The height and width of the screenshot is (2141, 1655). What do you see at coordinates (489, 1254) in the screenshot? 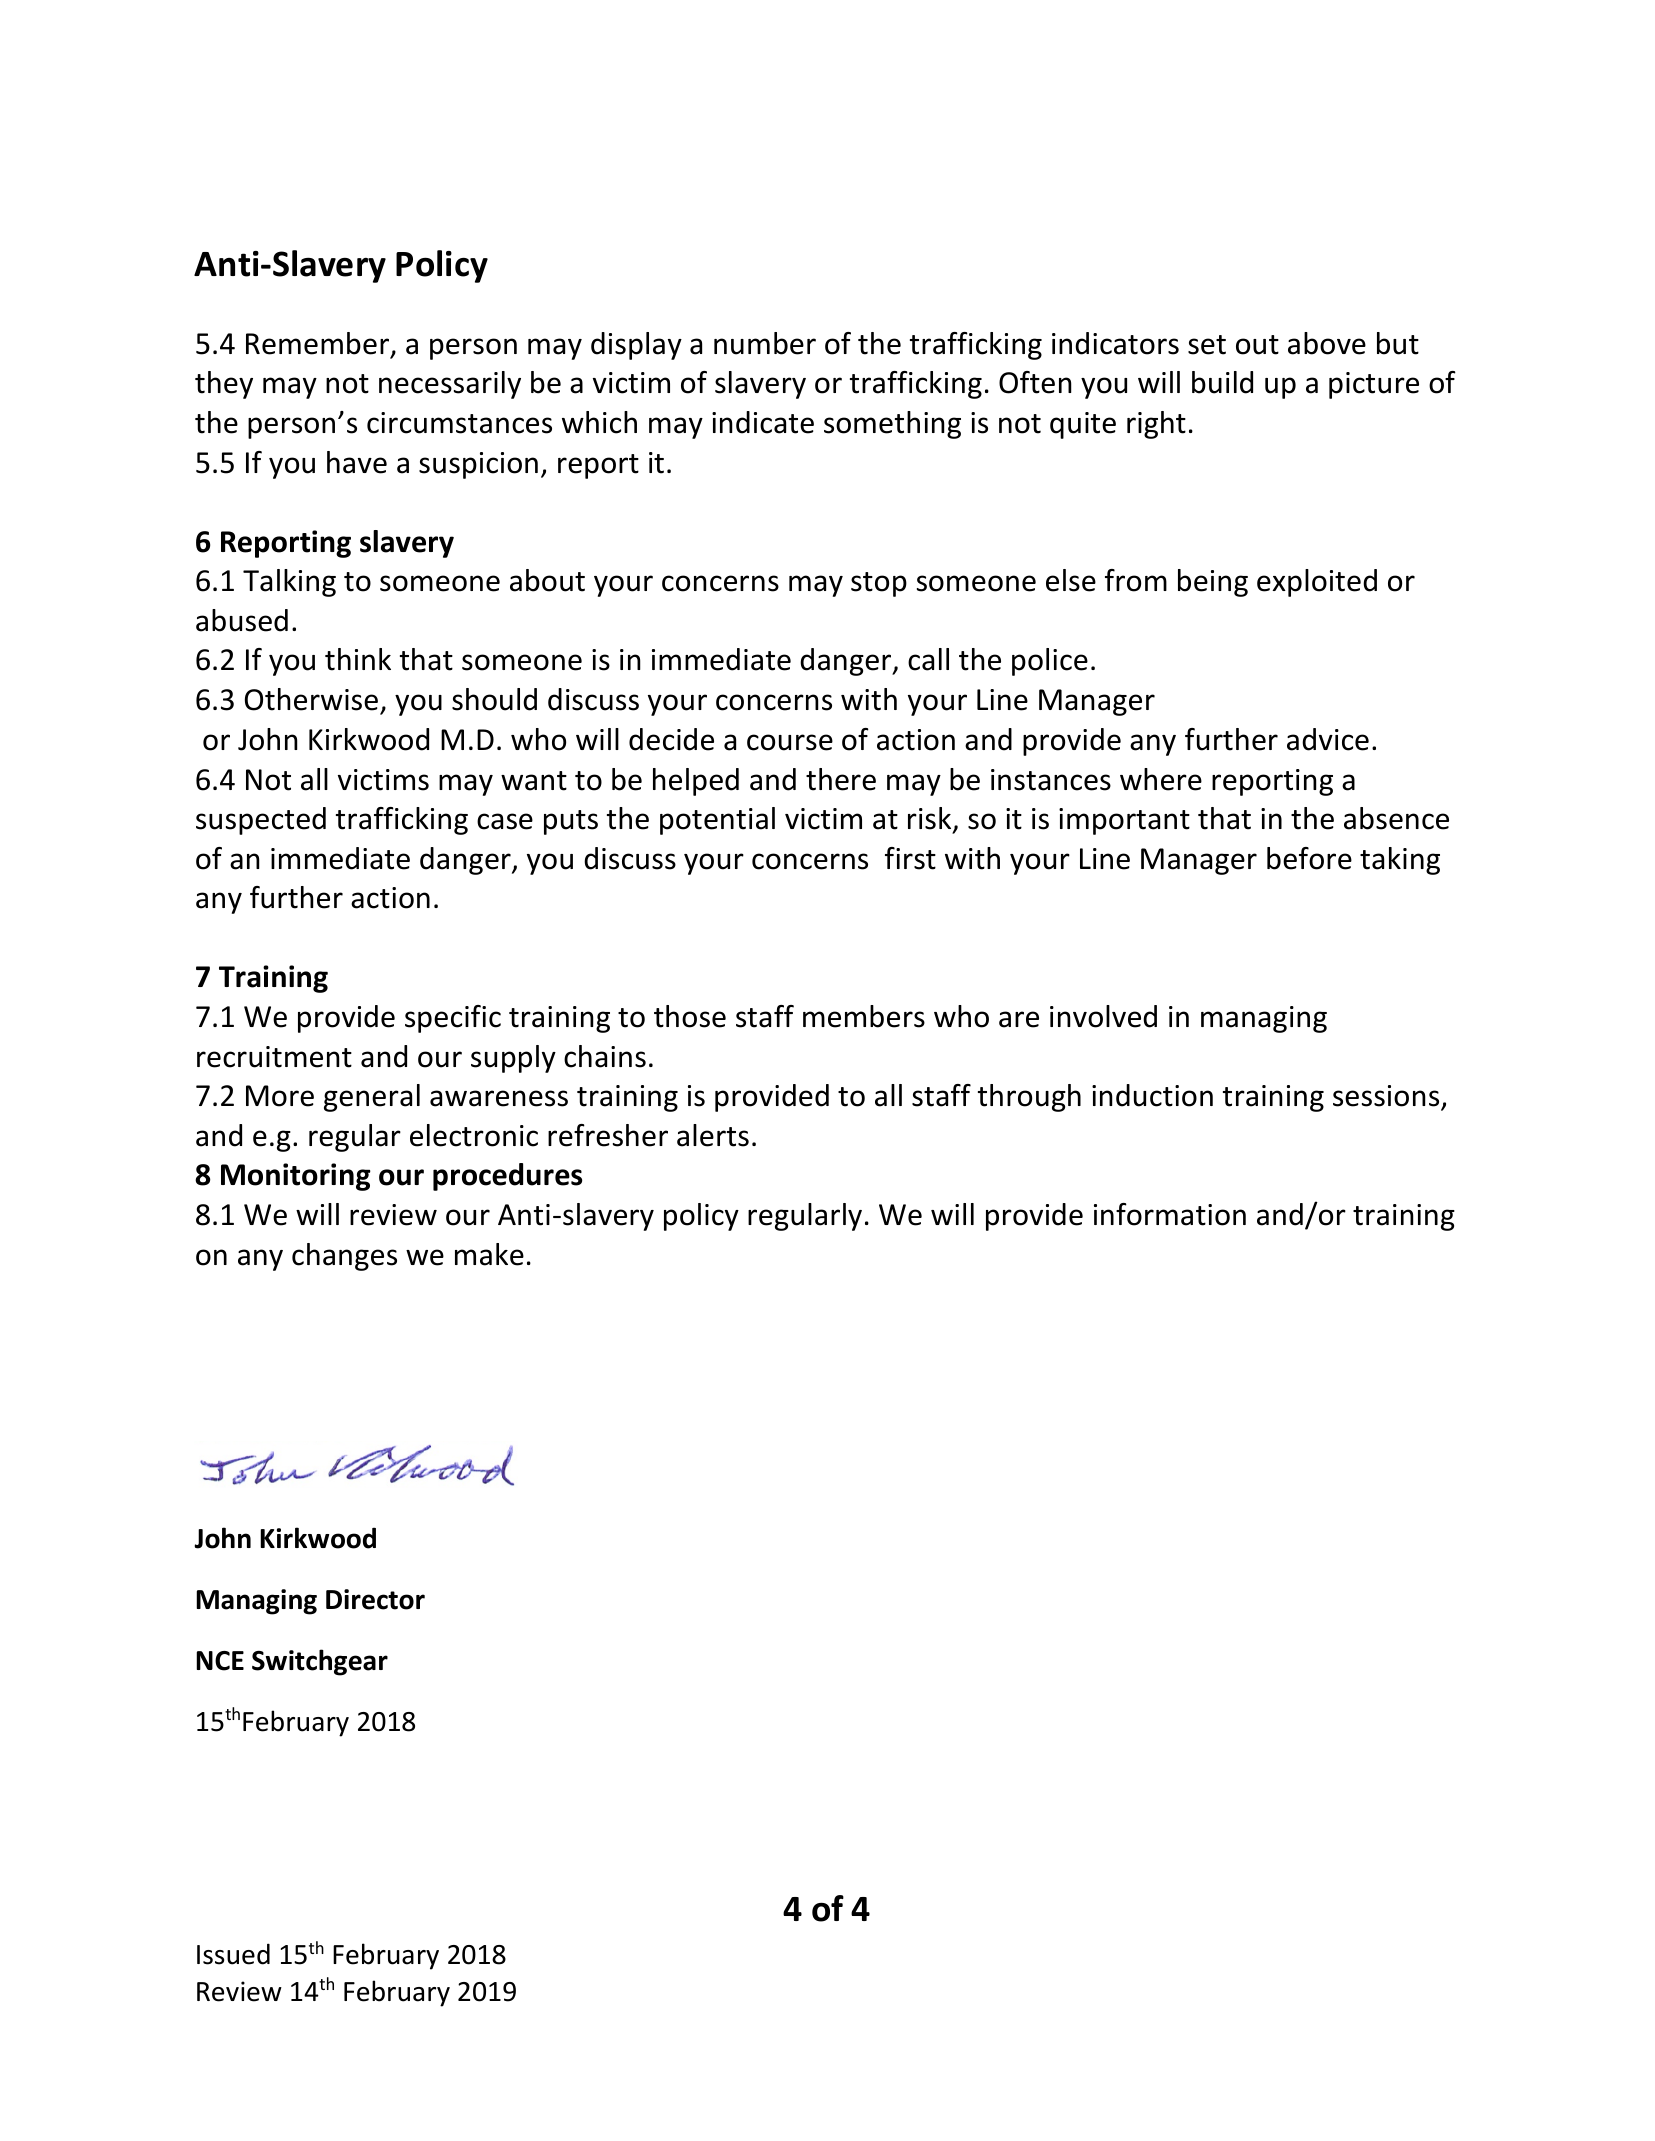
I see `make` at bounding box center [489, 1254].
